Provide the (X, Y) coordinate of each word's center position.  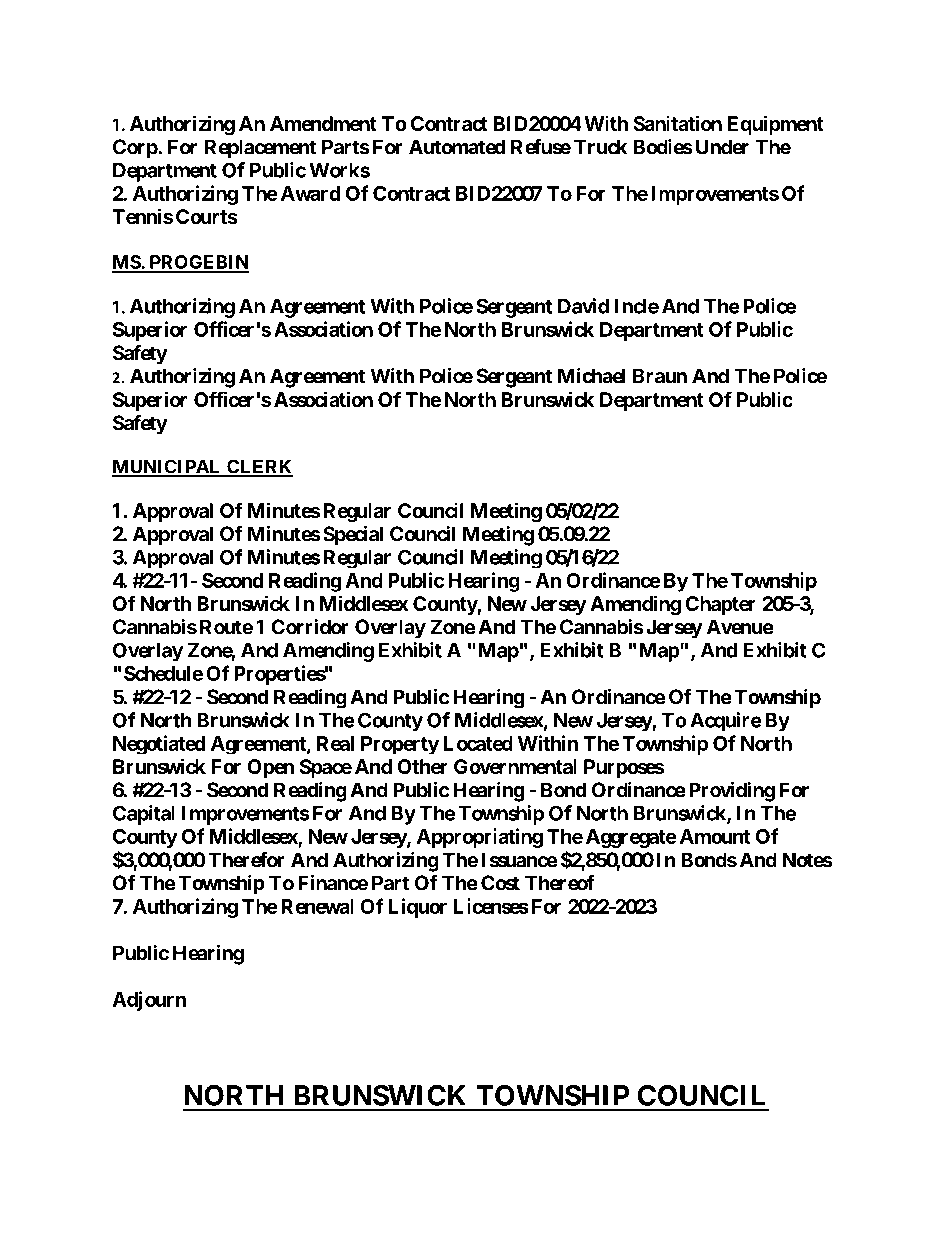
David (583, 306)
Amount (715, 836)
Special (353, 536)
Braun (660, 376)
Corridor (310, 627)
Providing (732, 792)
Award (311, 193)
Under (722, 147)
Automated (457, 147)
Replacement (260, 149)
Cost (500, 883)
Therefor (246, 860)
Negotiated (159, 745)
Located (478, 743)
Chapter (720, 605)
